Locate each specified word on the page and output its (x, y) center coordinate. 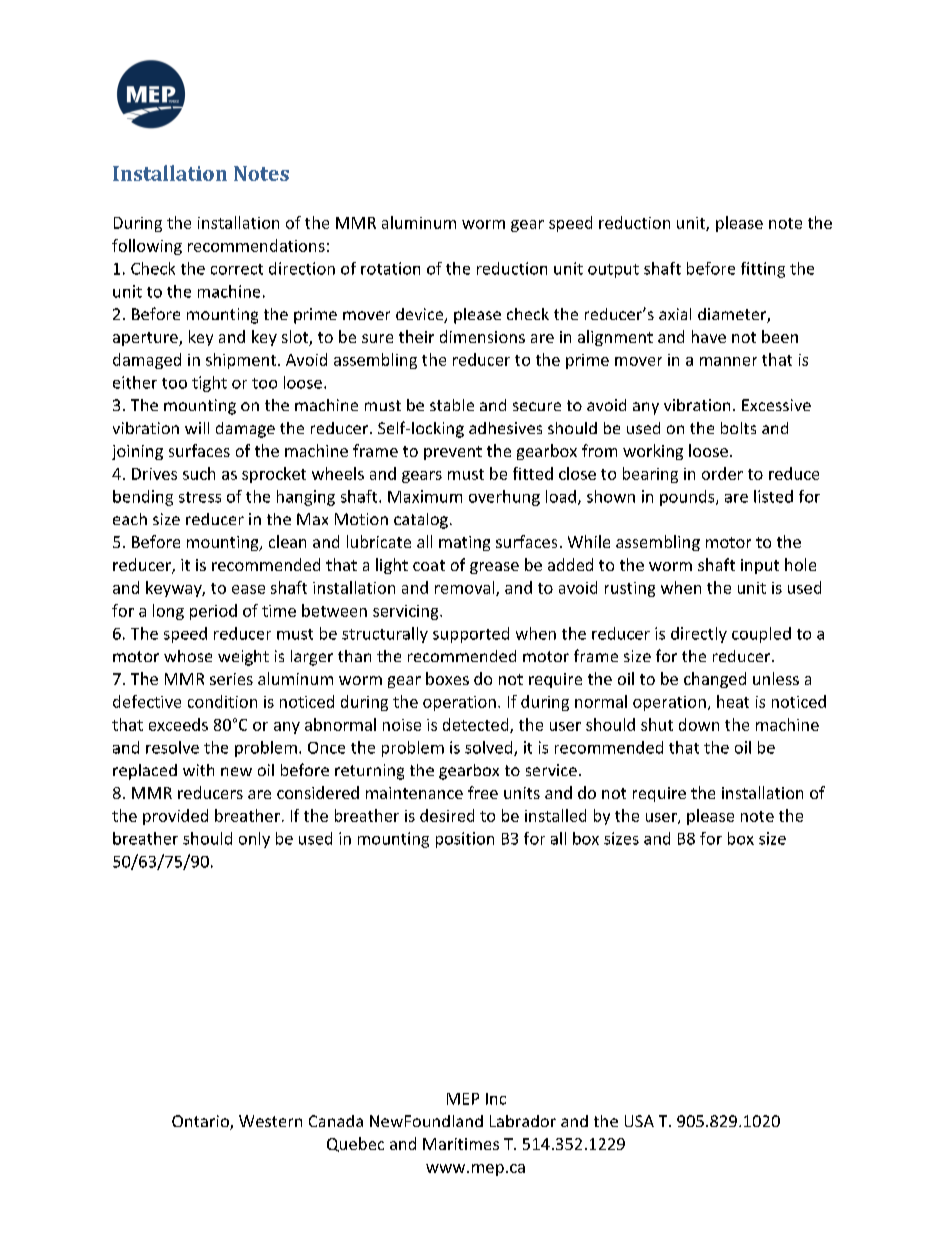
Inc (496, 1099)
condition (222, 701)
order (722, 473)
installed (555, 815)
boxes (447, 678)
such (199, 473)
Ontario (201, 1122)
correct (237, 269)
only (254, 840)
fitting (763, 270)
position (465, 840)
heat (733, 701)
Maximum (425, 496)
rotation (390, 268)
